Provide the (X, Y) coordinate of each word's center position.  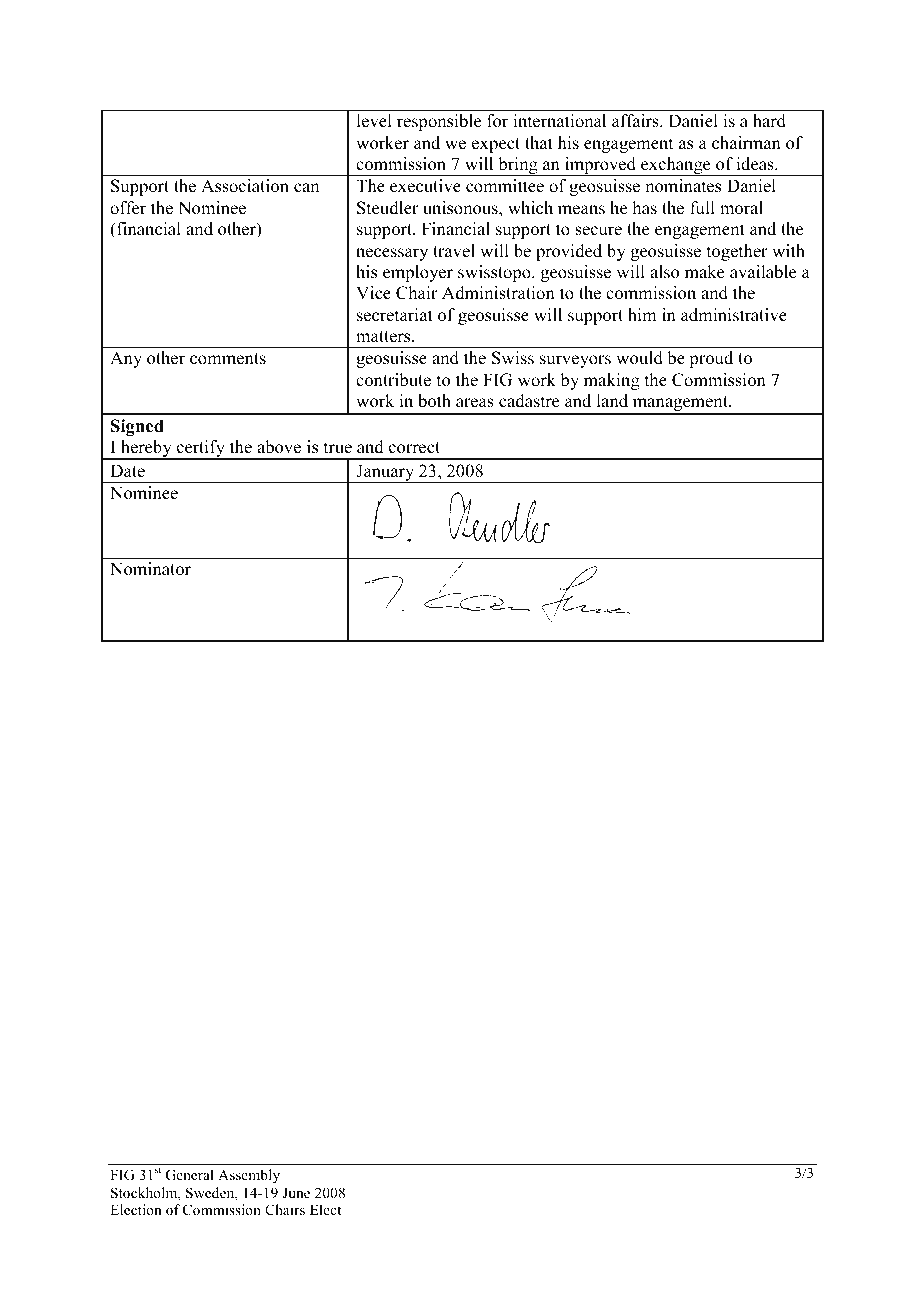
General (190, 1175)
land (612, 401)
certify (201, 450)
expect (496, 145)
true (338, 448)
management (680, 405)
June (296, 1192)
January (385, 473)
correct (414, 448)
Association (245, 186)
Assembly (249, 1176)
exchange (676, 166)
